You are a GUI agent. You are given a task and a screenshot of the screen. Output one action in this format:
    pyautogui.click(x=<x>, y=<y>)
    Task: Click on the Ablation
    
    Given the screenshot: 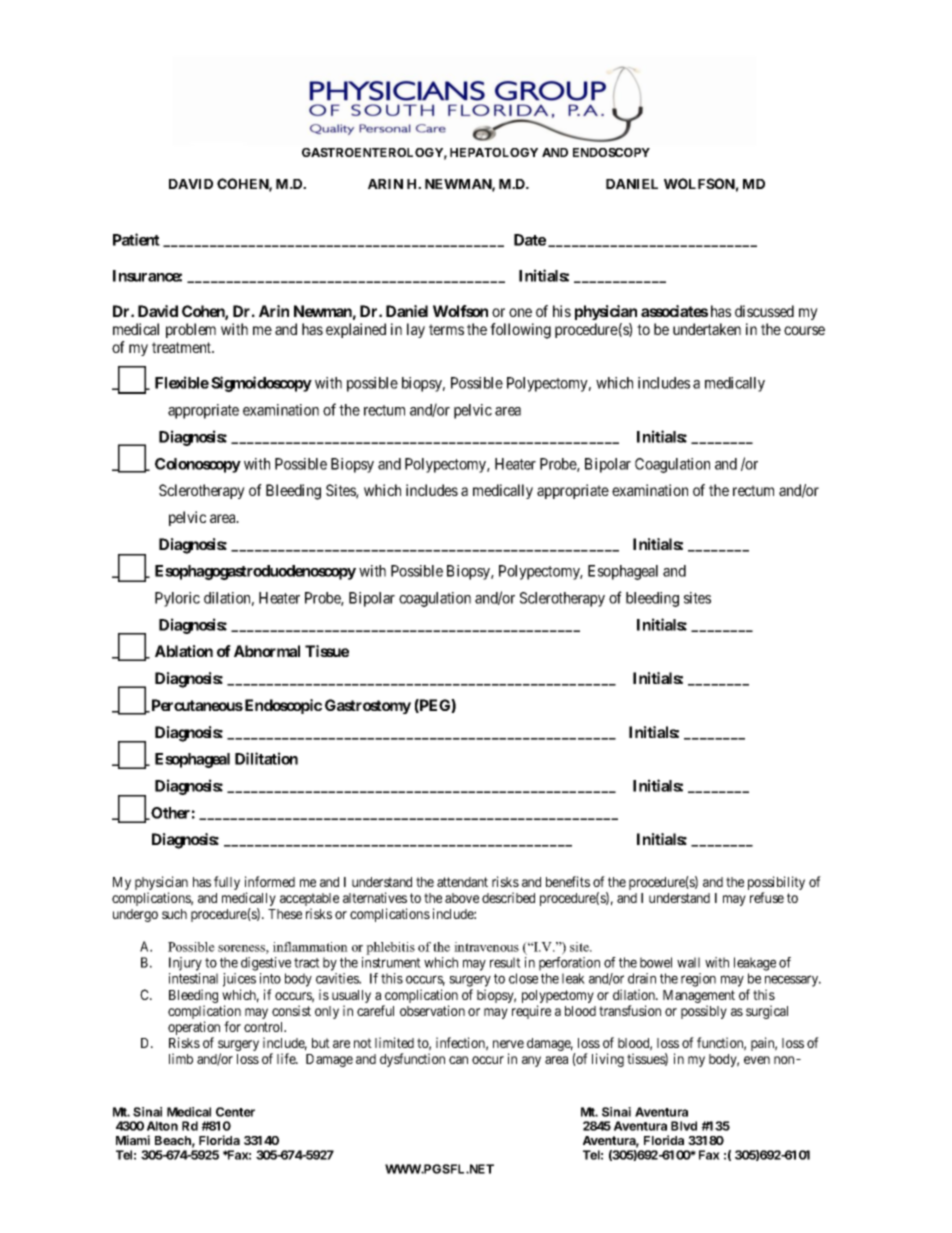 What is the action you would take?
    pyautogui.click(x=184, y=651)
